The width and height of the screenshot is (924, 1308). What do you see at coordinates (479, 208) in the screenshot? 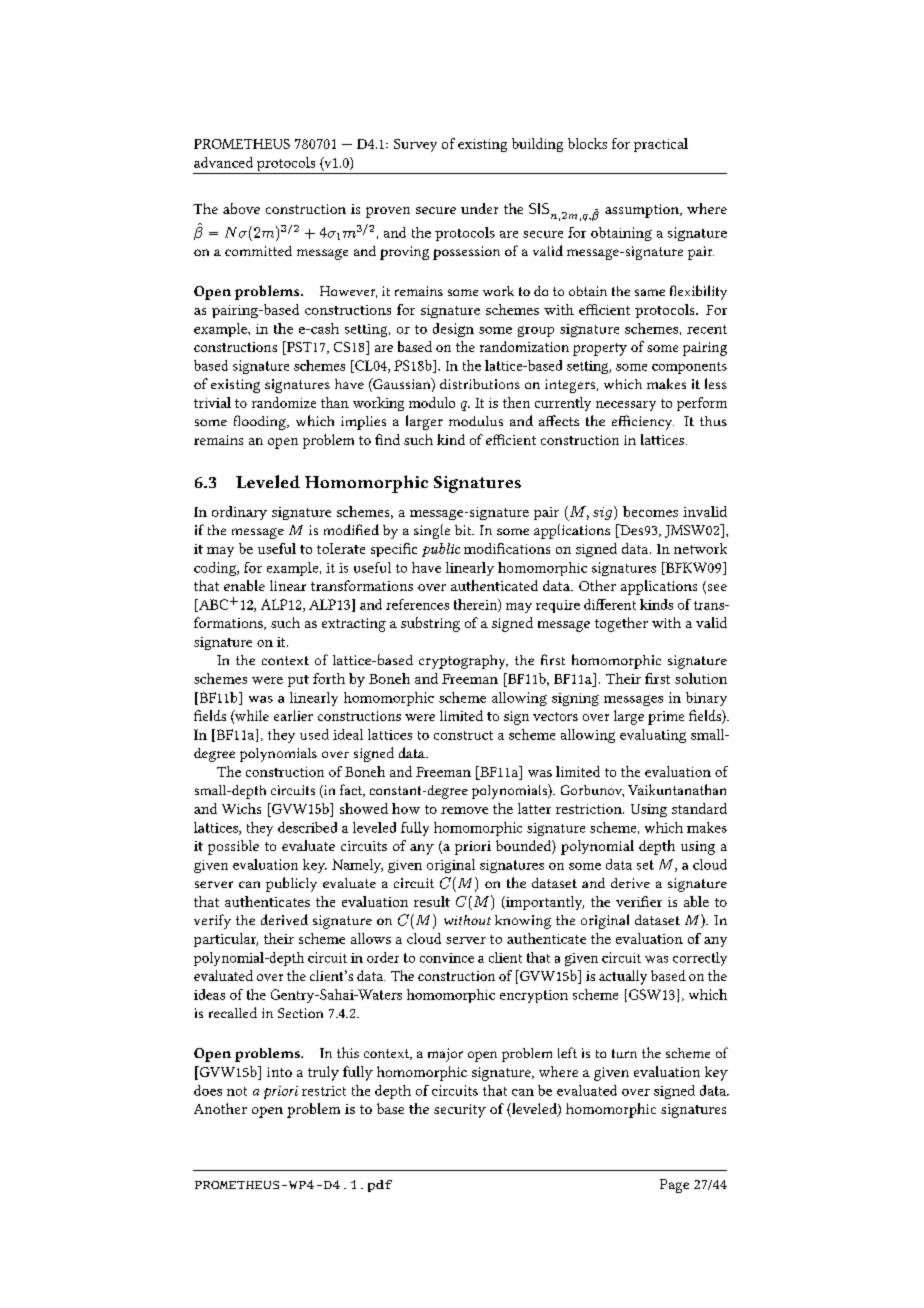
I see `under` at bounding box center [479, 208].
